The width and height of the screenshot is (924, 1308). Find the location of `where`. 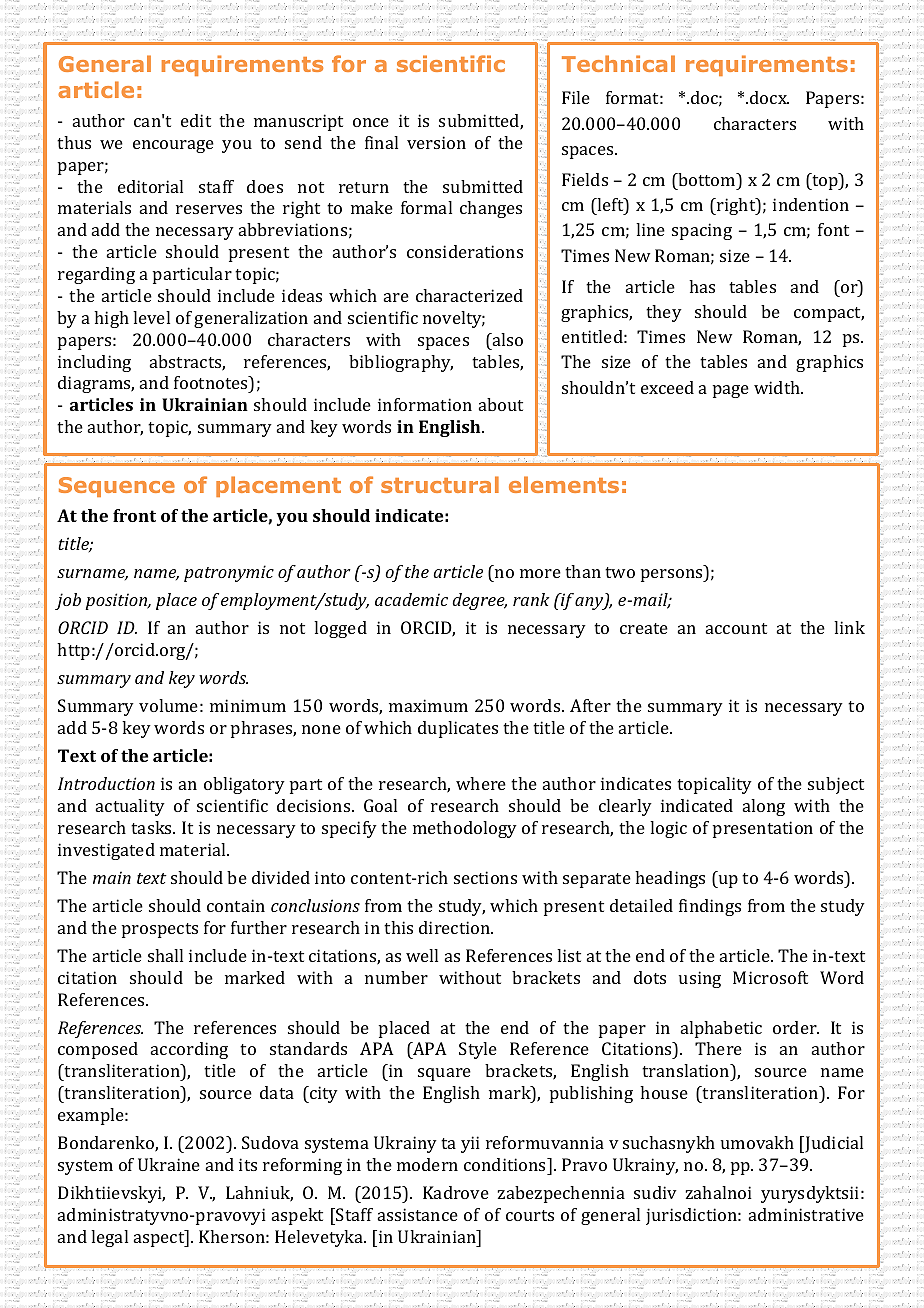

where is located at coordinates (481, 783).
